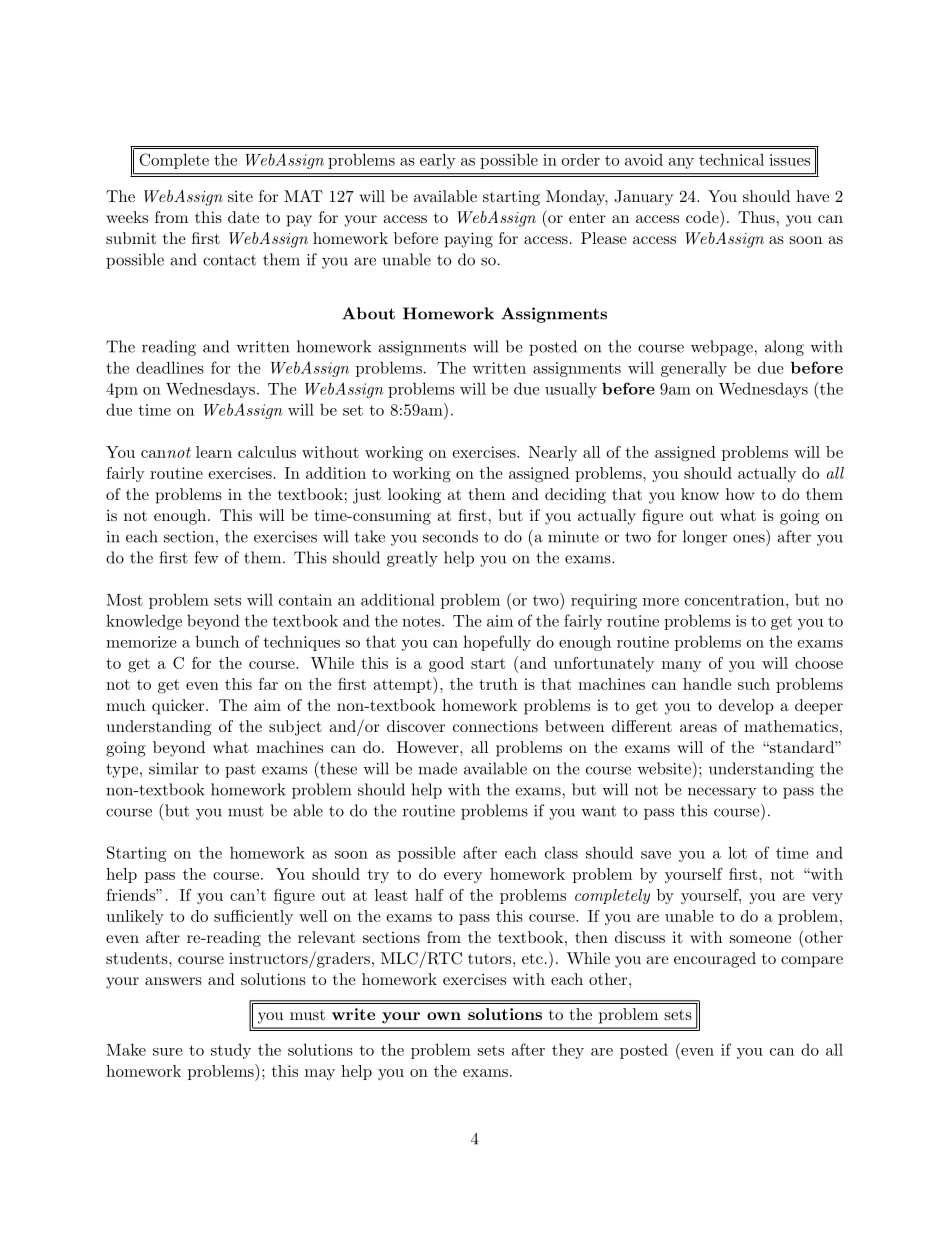 This image has height=1233, width=952. What do you see at coordinates (243, 217) in the image?
I see `date` at bounding box center [243, 217].
